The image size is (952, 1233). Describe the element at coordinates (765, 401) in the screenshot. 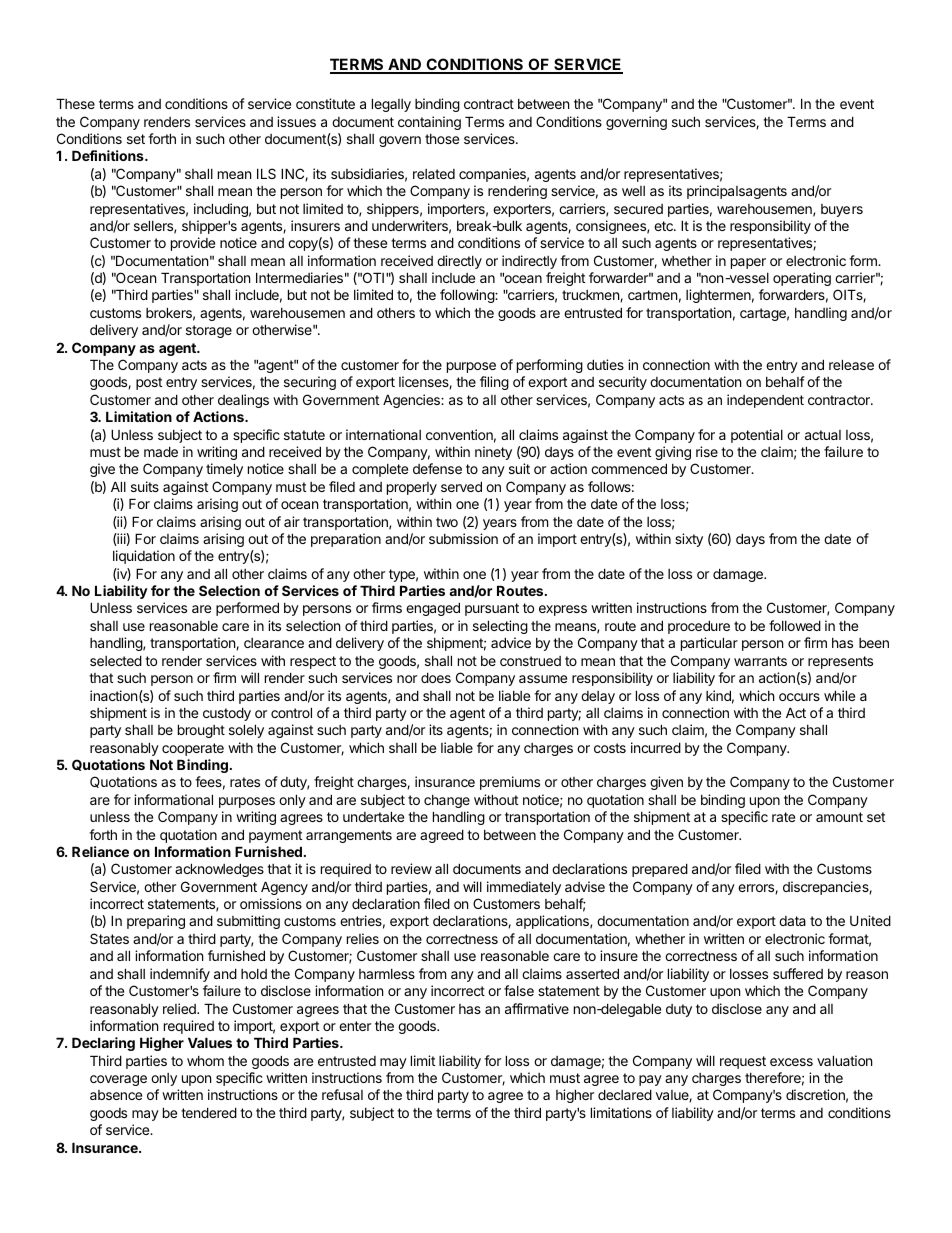

I see `independent` at that location.
